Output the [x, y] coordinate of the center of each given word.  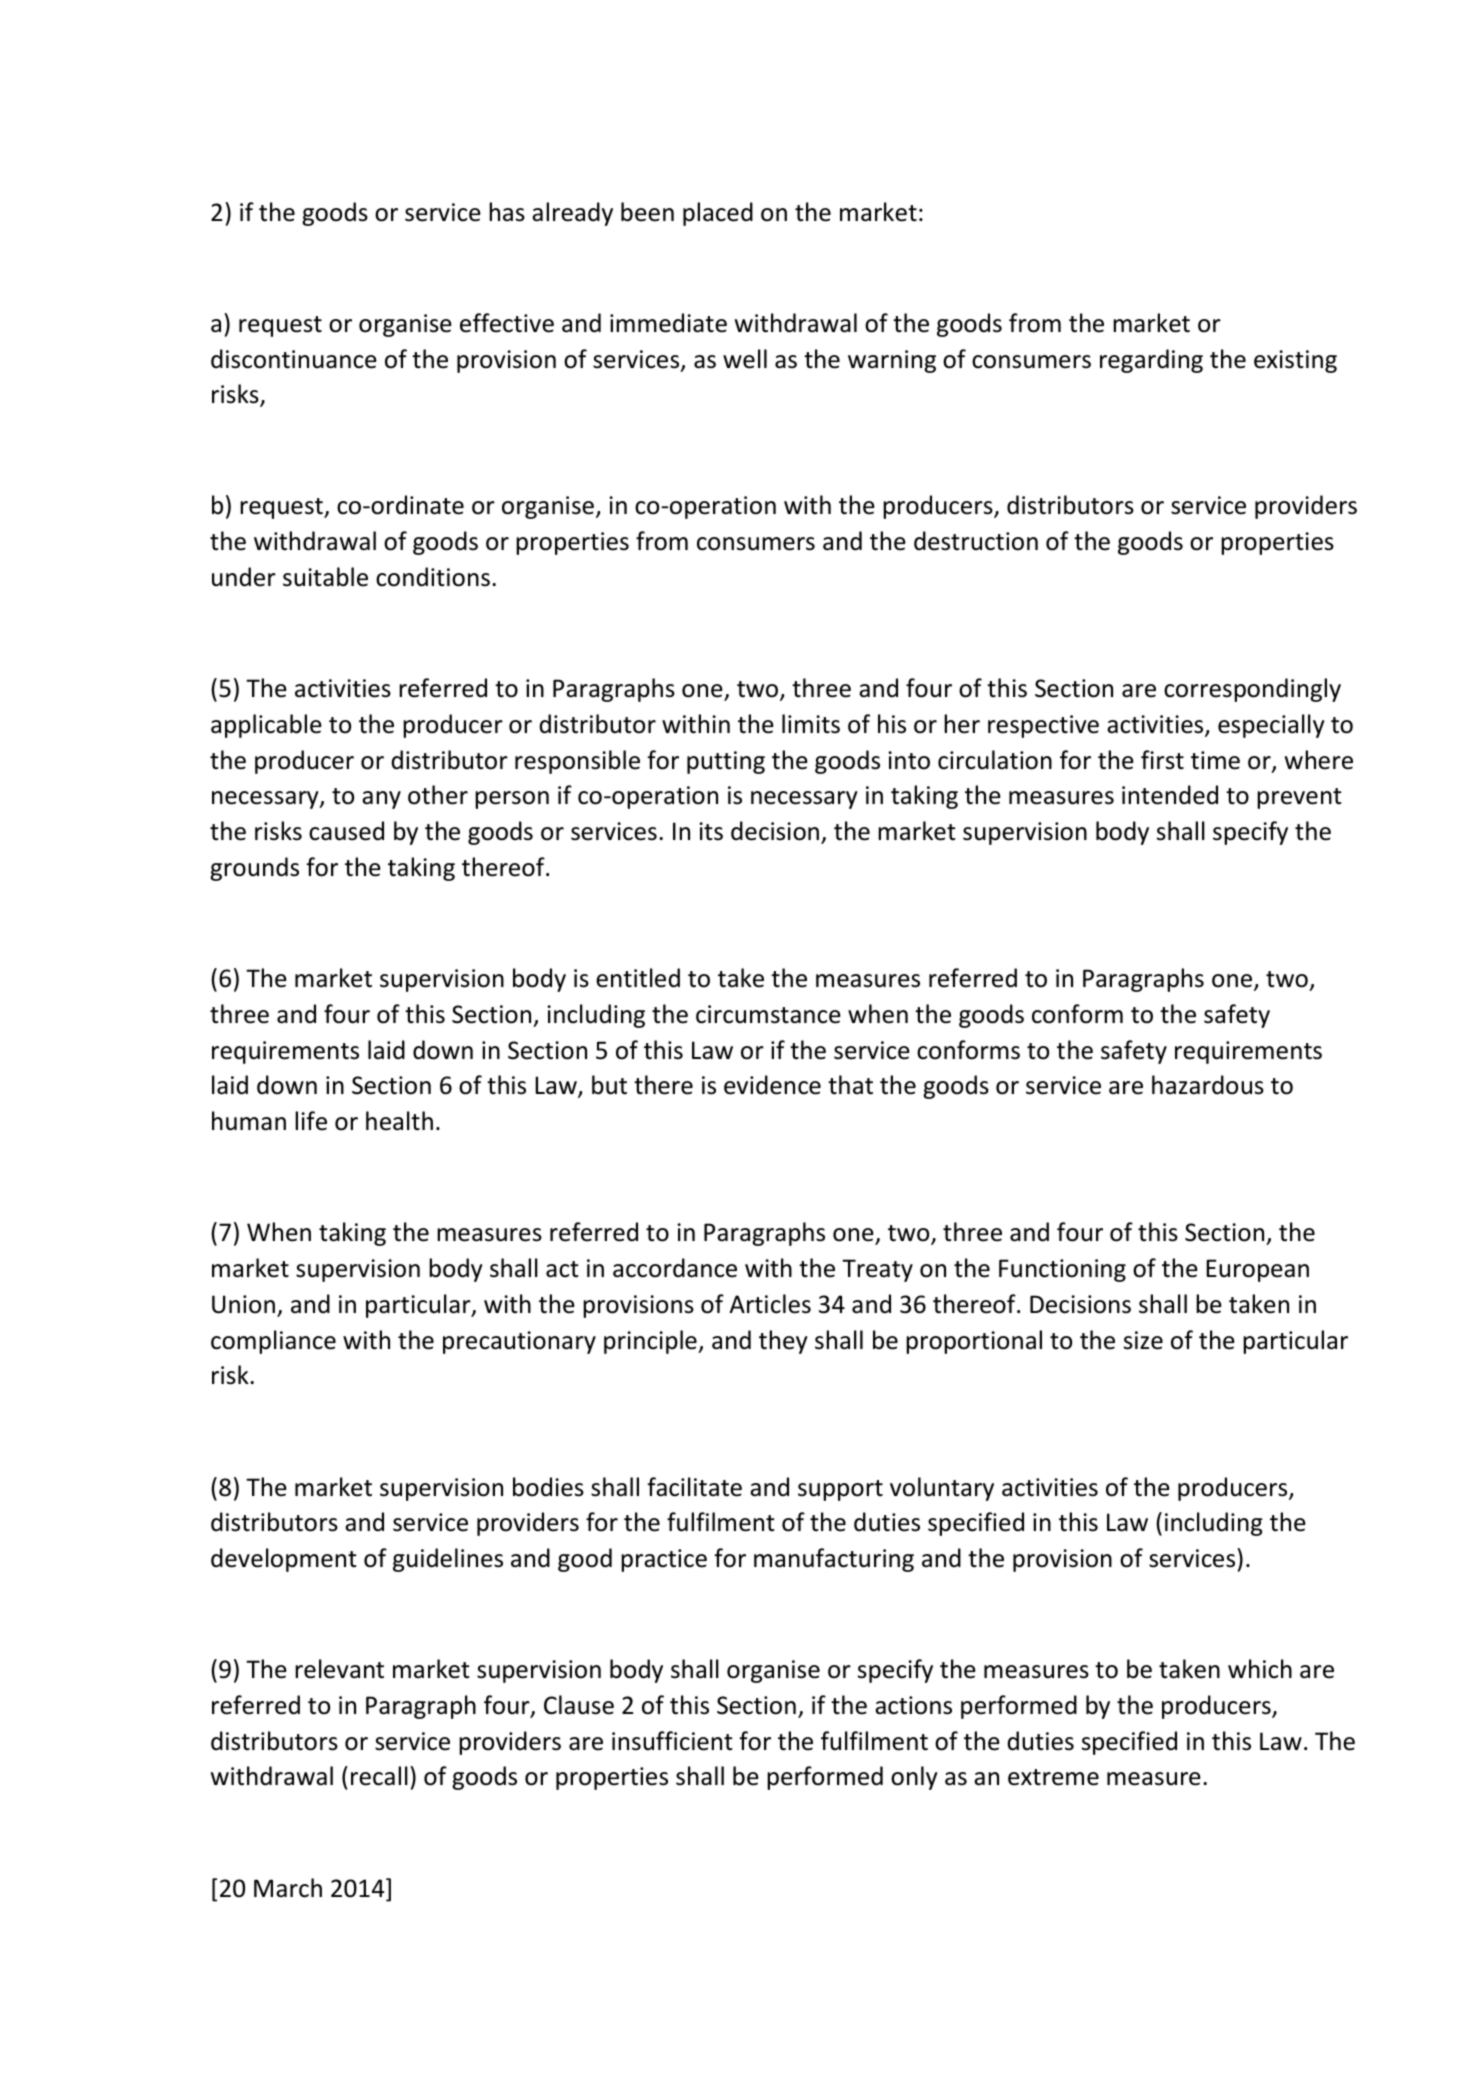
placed [718, 214]
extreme [1053, 1777]
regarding [1151, 361]
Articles [770, 1304]
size [1143, 1340]
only [914, 1778]
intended [1170, 795]
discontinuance [294, 359]
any [381, 800]
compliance [273, 1342]
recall [379, 1776]
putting [726, 762]
